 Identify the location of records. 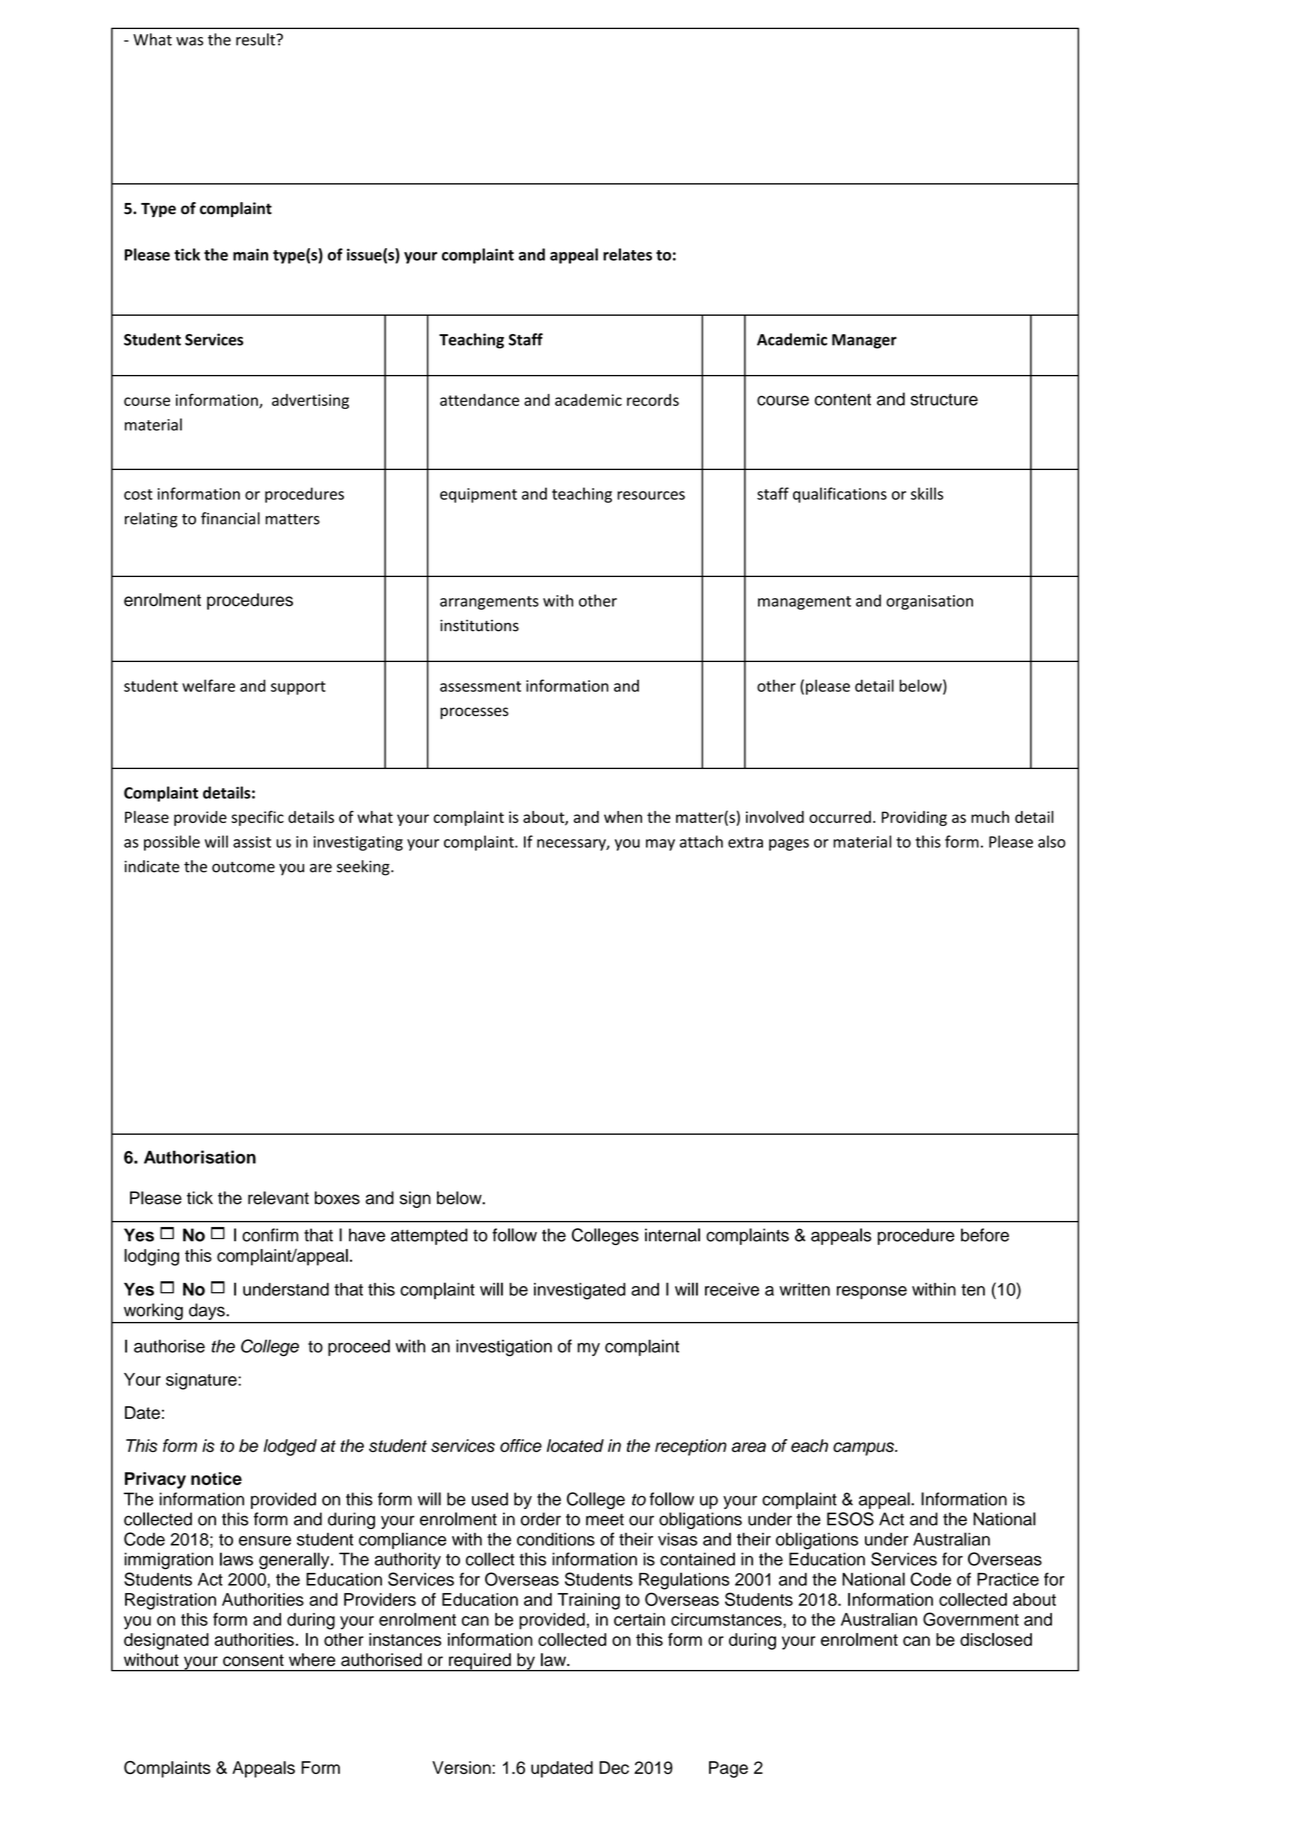
(653, 400).
